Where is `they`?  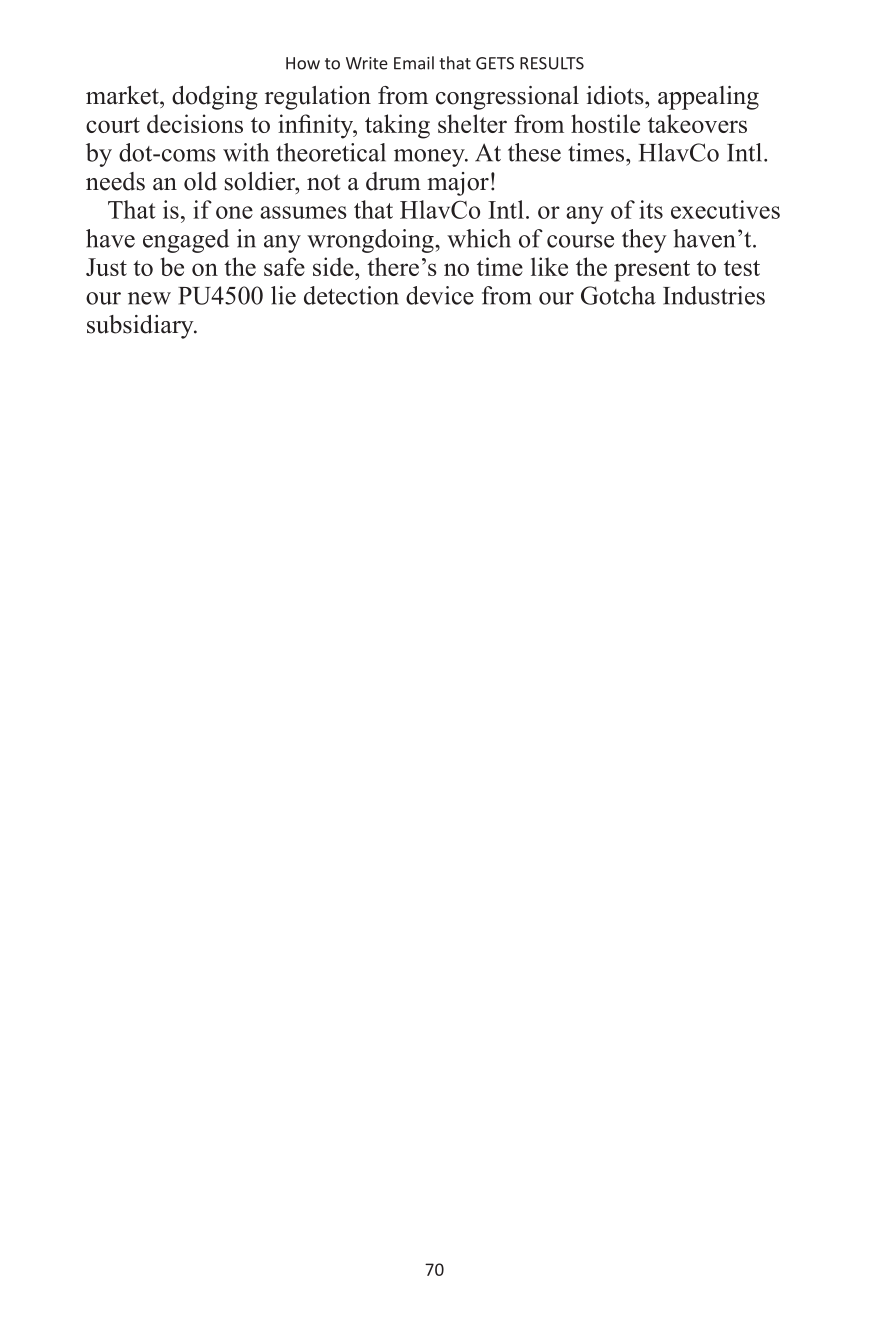 they is located at coordinates (644, 241).
